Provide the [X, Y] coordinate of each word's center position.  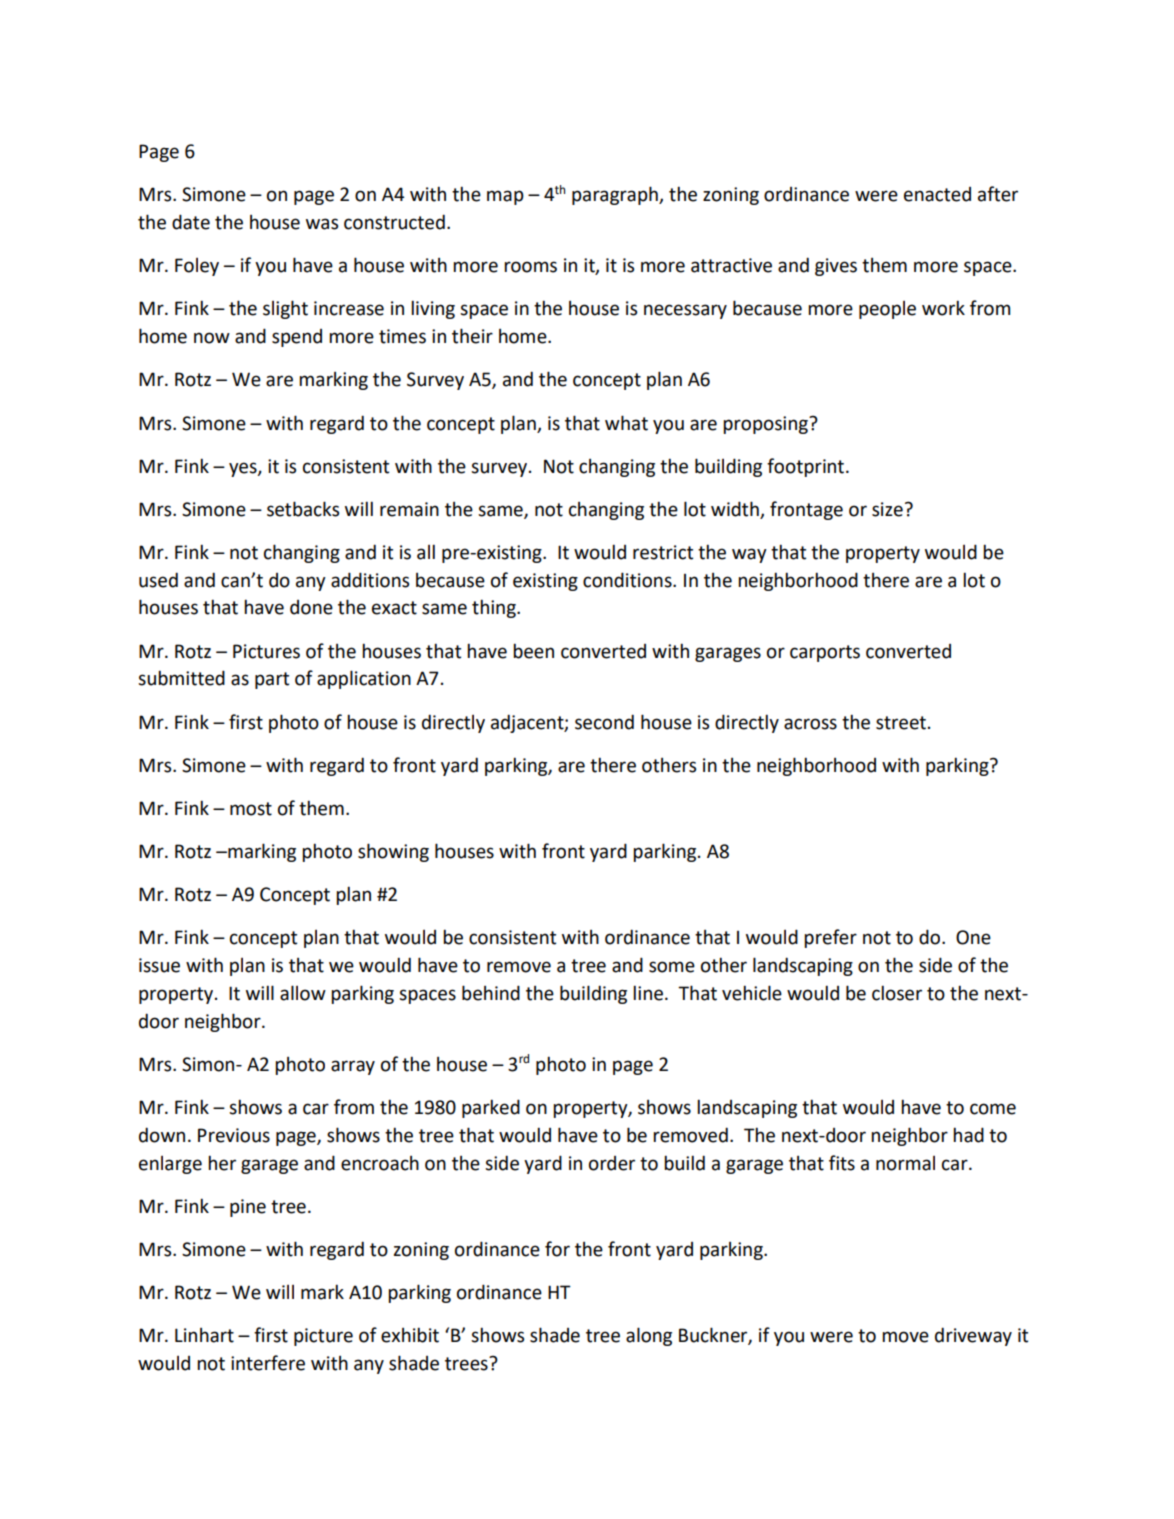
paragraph [616, 195]
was [322, 224]
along [649, 1336]
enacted [937, 194]
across [810, 724]
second [604, 722]
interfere [268, 1363]
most [251, 809]
